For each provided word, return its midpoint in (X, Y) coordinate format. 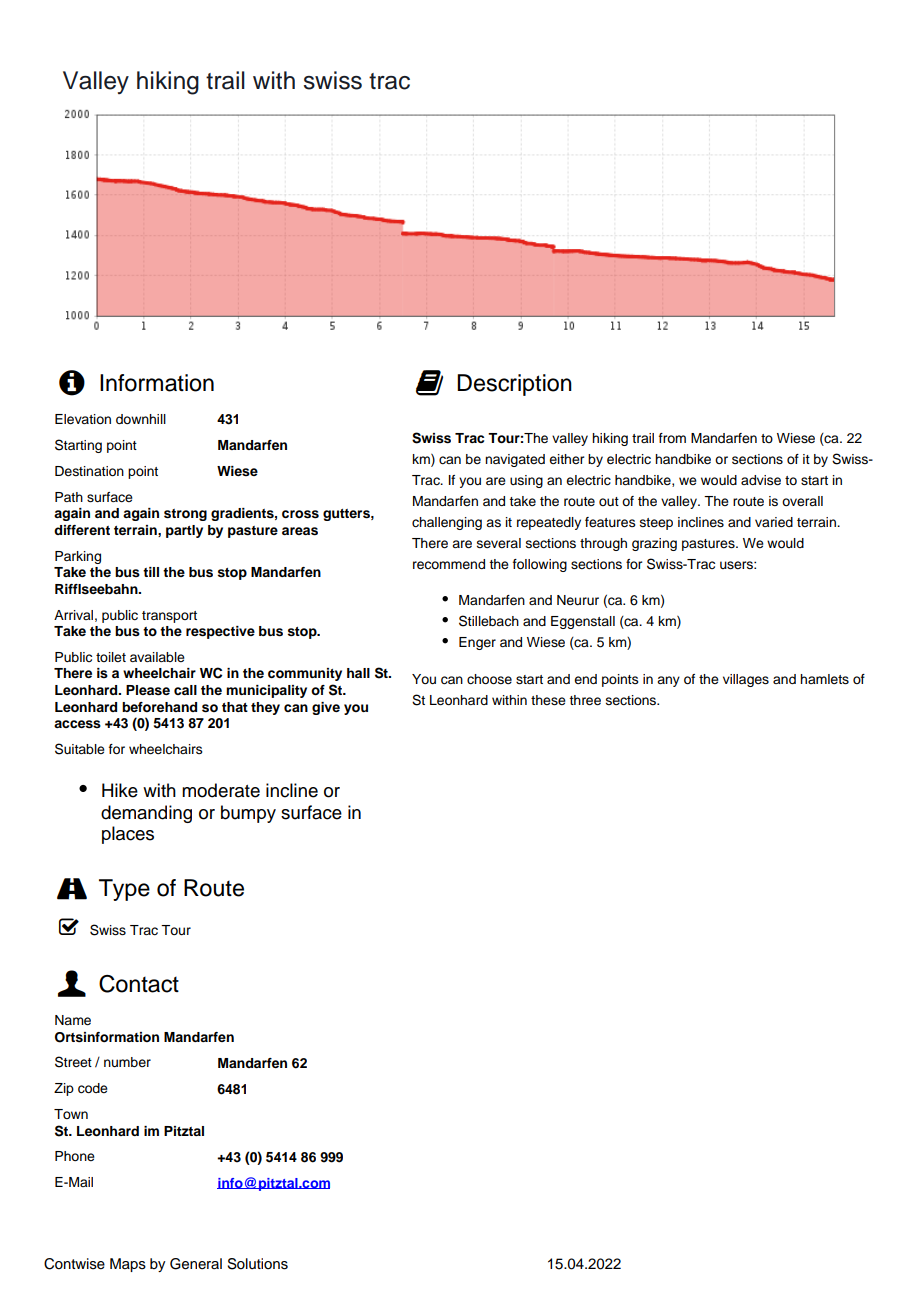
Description (514, 385)
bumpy (248, 814)
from (672, 438)
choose (489, 679)
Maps (128, 1265)
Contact (139, 984)
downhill (141, 419)
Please (148, 690)
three (585, 700)
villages (746, 680)
